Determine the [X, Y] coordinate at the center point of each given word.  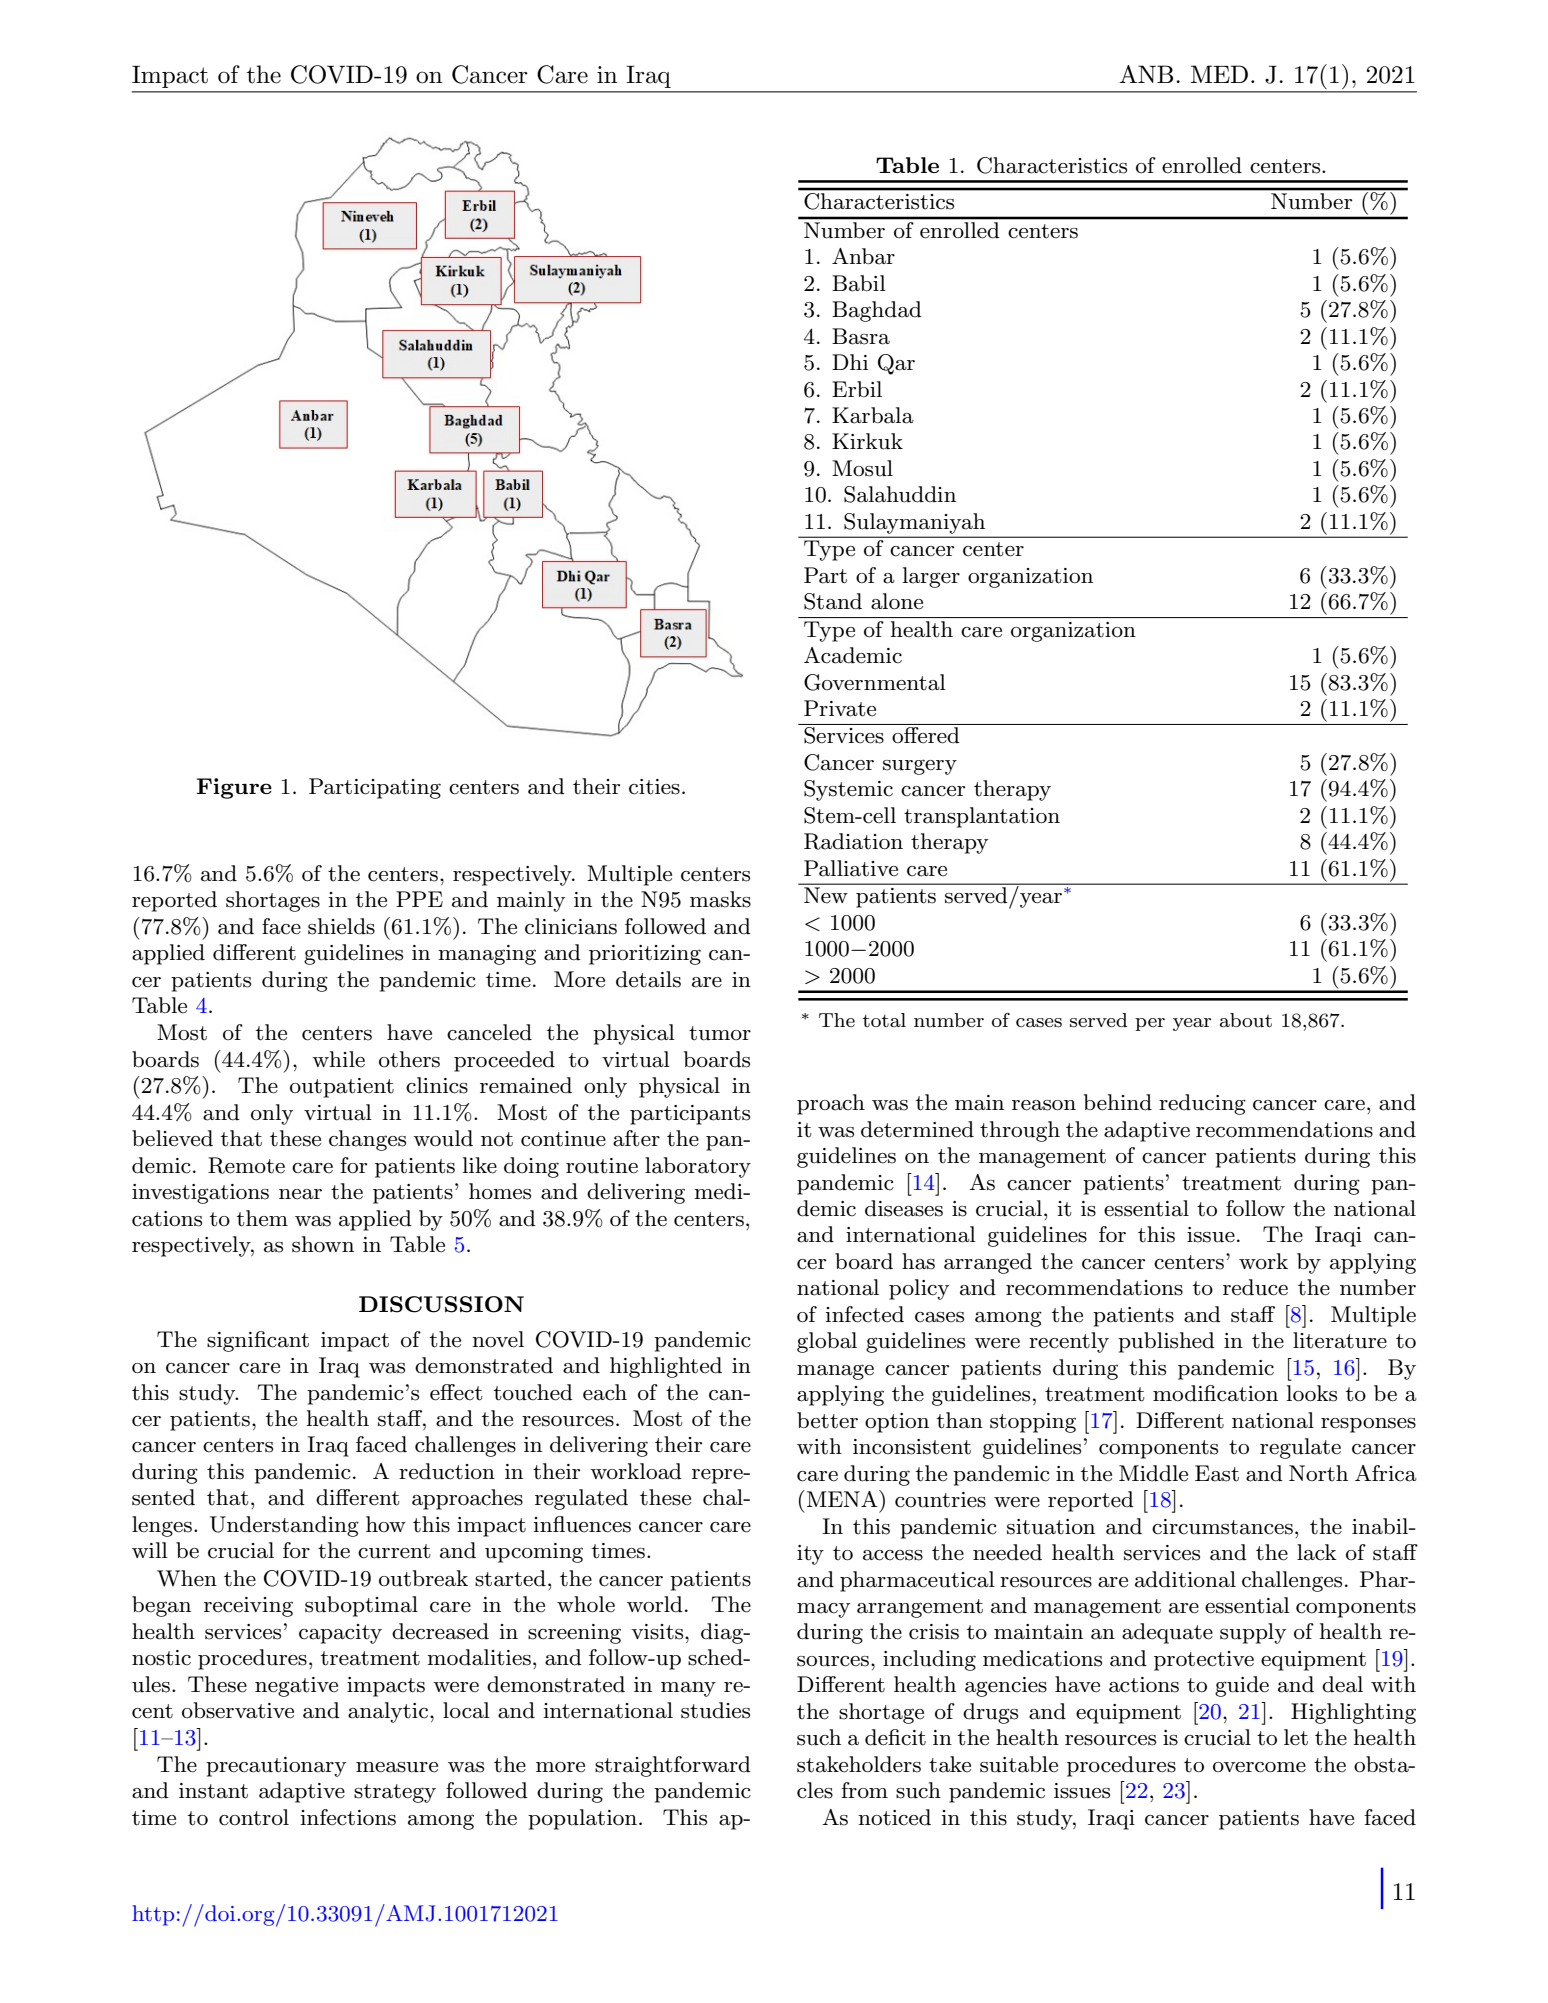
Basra [861, 336]
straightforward [673, 1766]
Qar [896, 364]
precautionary [276, 1767]
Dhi [850, 362]
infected [864, 1314]
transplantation [982, 817]
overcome [1259, 1767]
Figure [234, 788]
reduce [1255, 1287]
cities [654, 787]
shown [323, 1244]
